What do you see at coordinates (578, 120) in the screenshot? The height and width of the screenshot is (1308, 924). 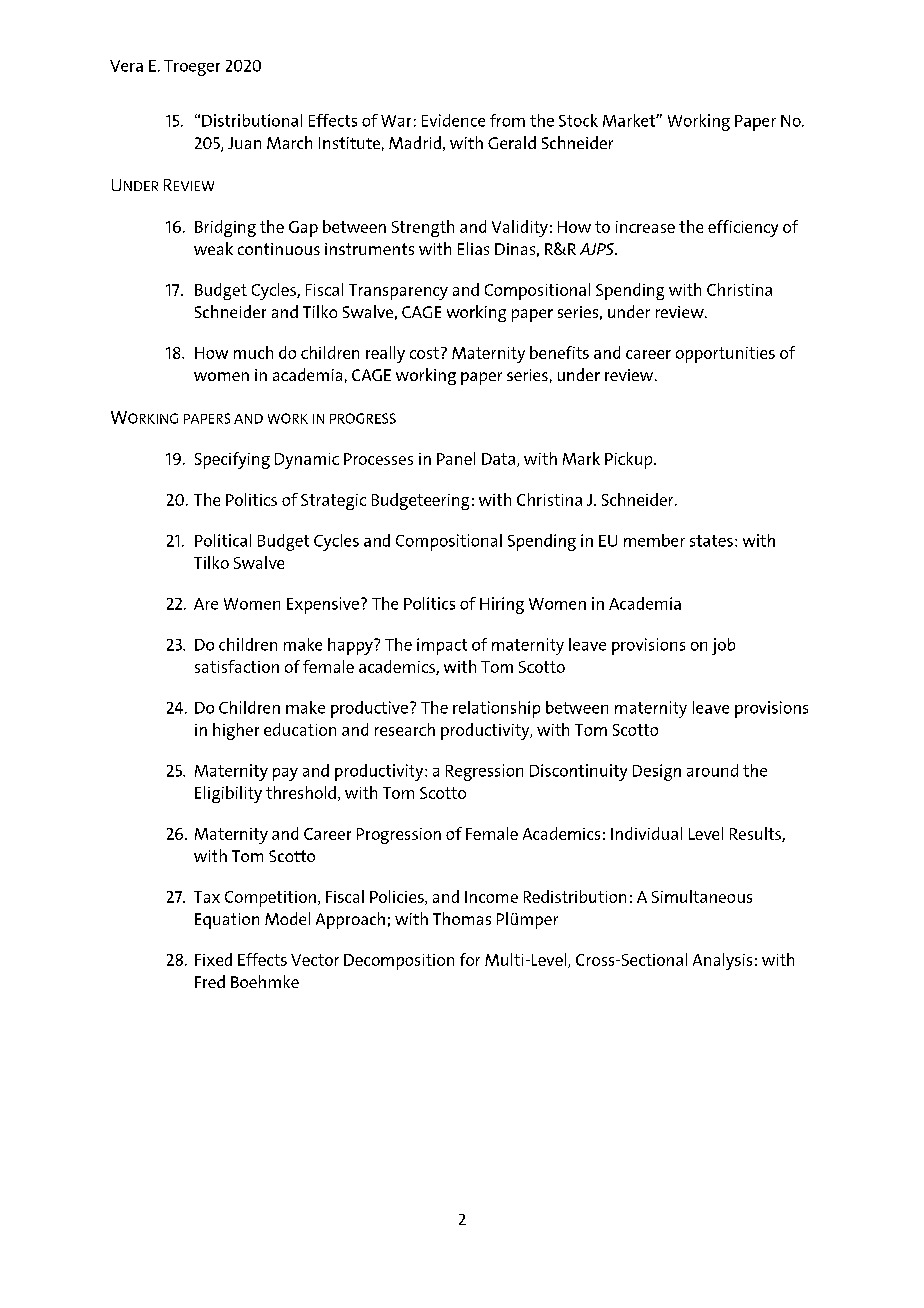 I see `Stock` at bounding box center [578, 120].
